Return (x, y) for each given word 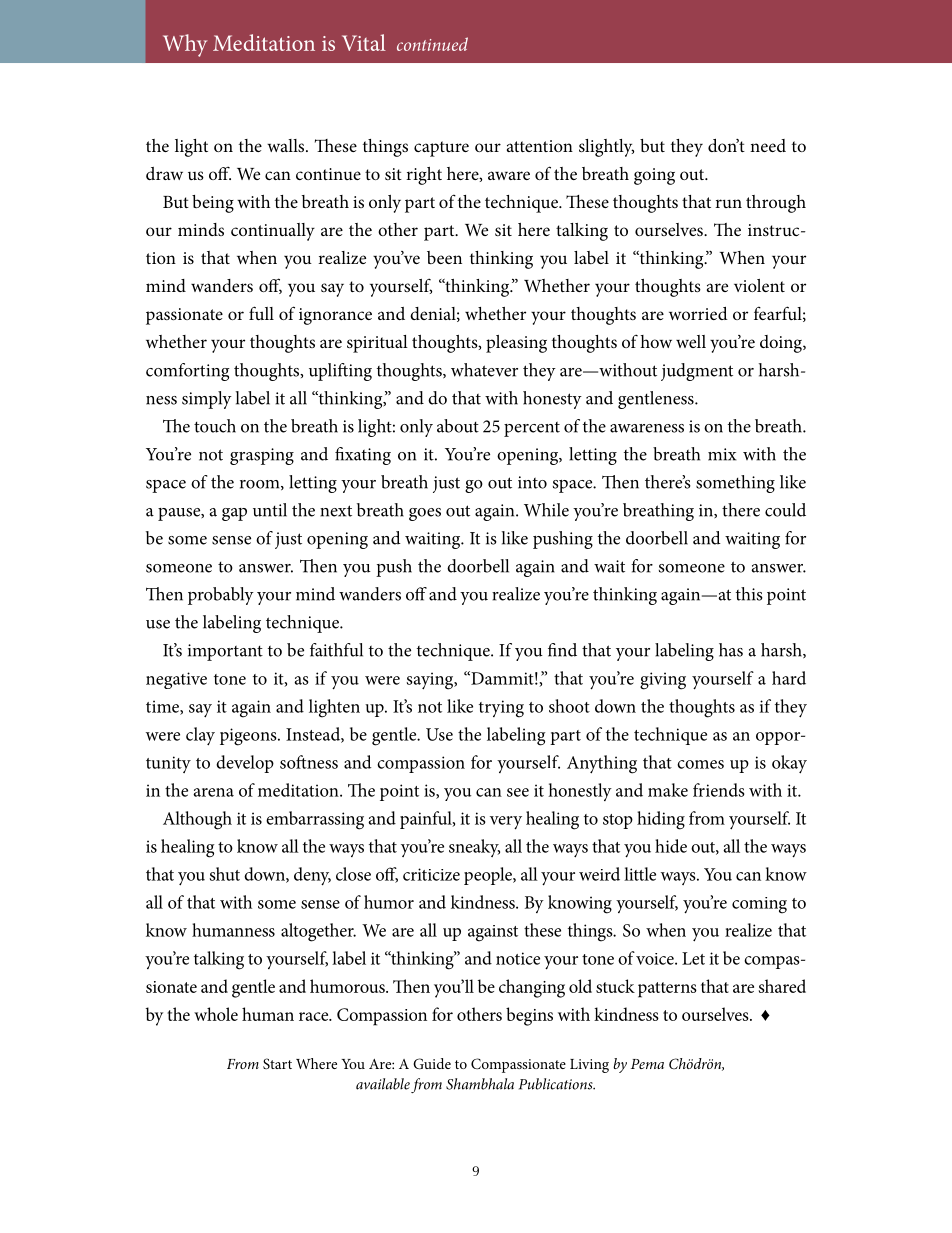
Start (277, 1063)
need (768, 145)
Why (185, 45)
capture (441, 149)
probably (221, 596)
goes (425, 514)
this (749, 594)
